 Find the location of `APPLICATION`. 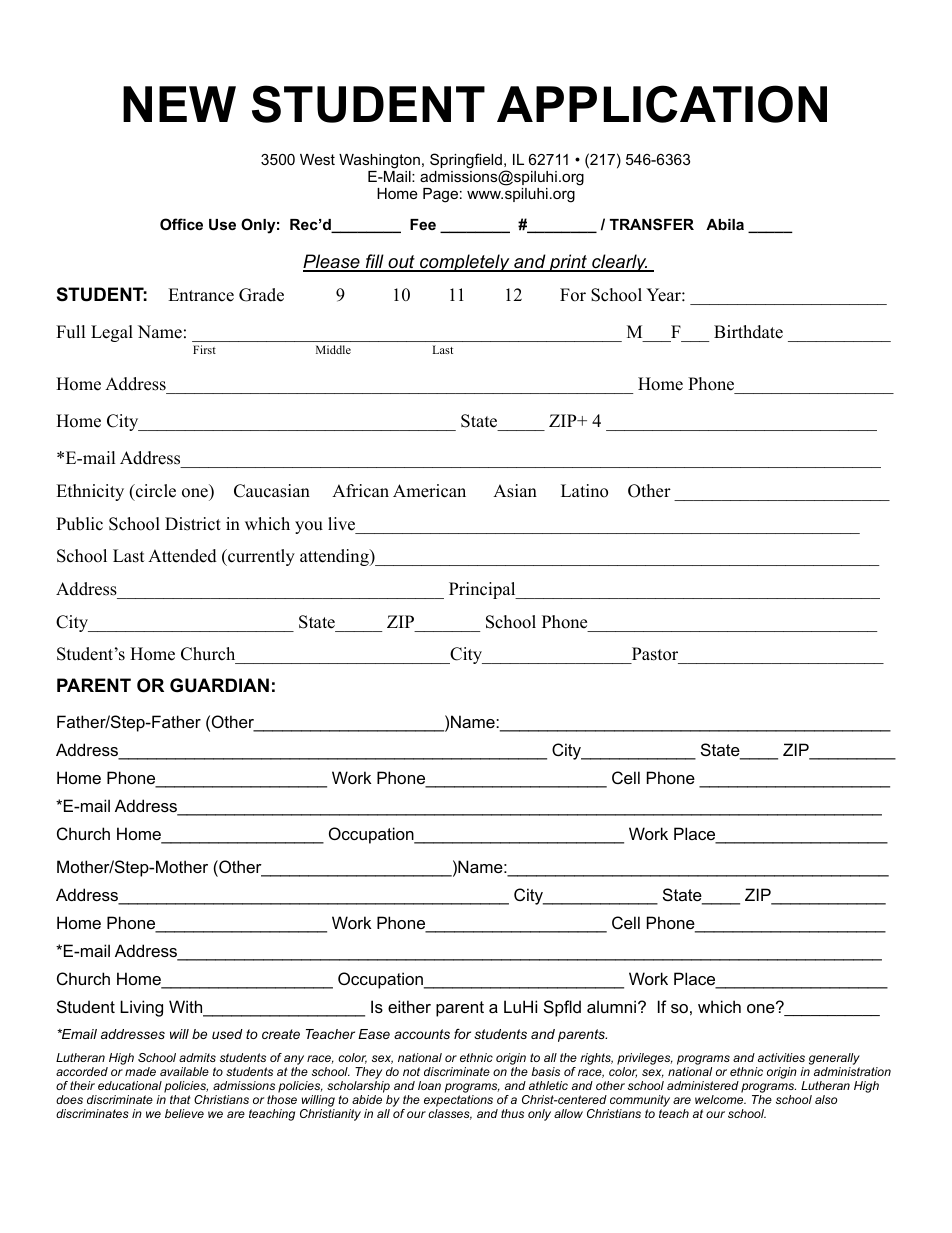

APPLICATION is located at coordinates (662, 104).
